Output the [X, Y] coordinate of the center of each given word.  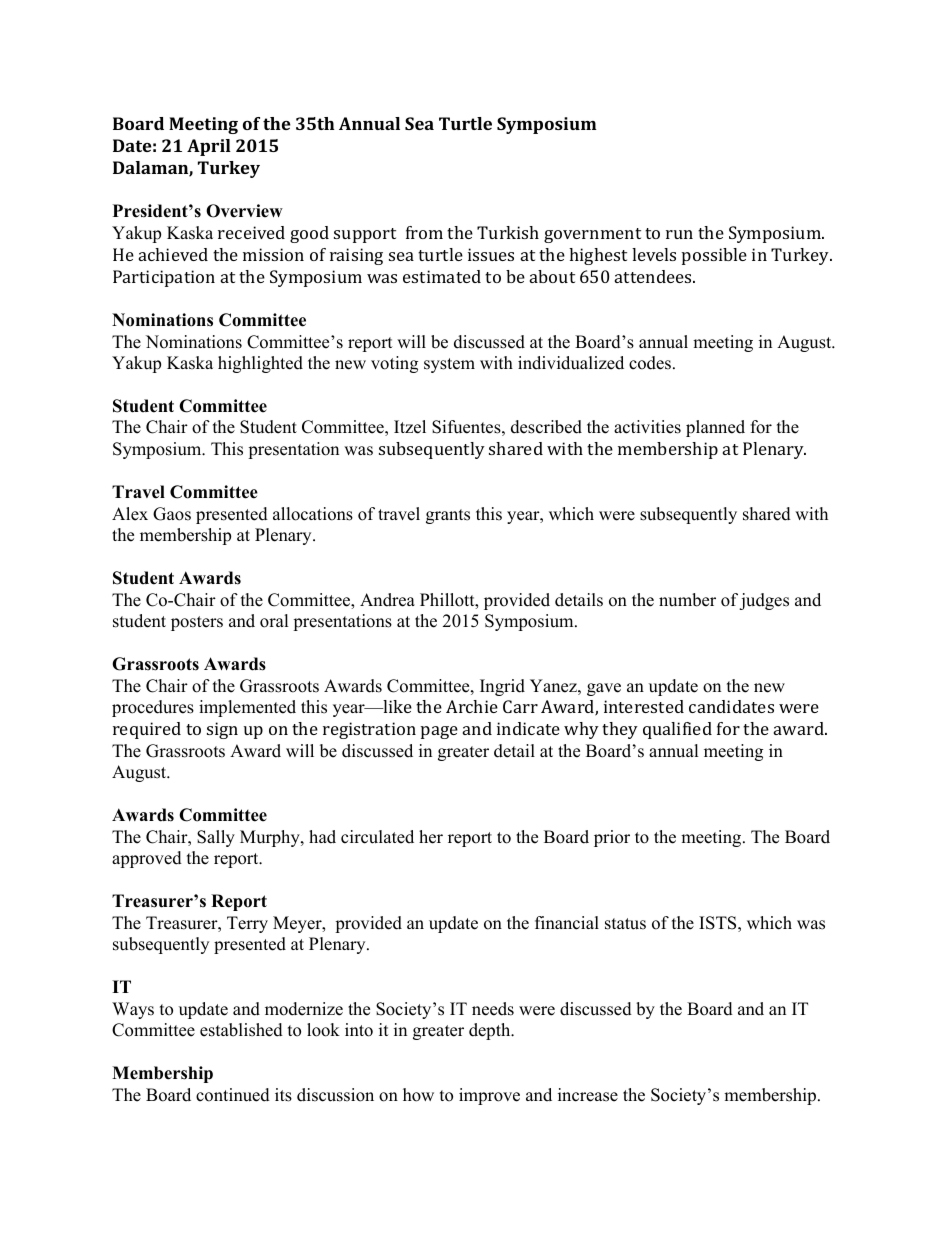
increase [588, 1095]
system [449, 365]
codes [650, 363]
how [418, 1095]
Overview [244, 211]
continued [233, 1095]
